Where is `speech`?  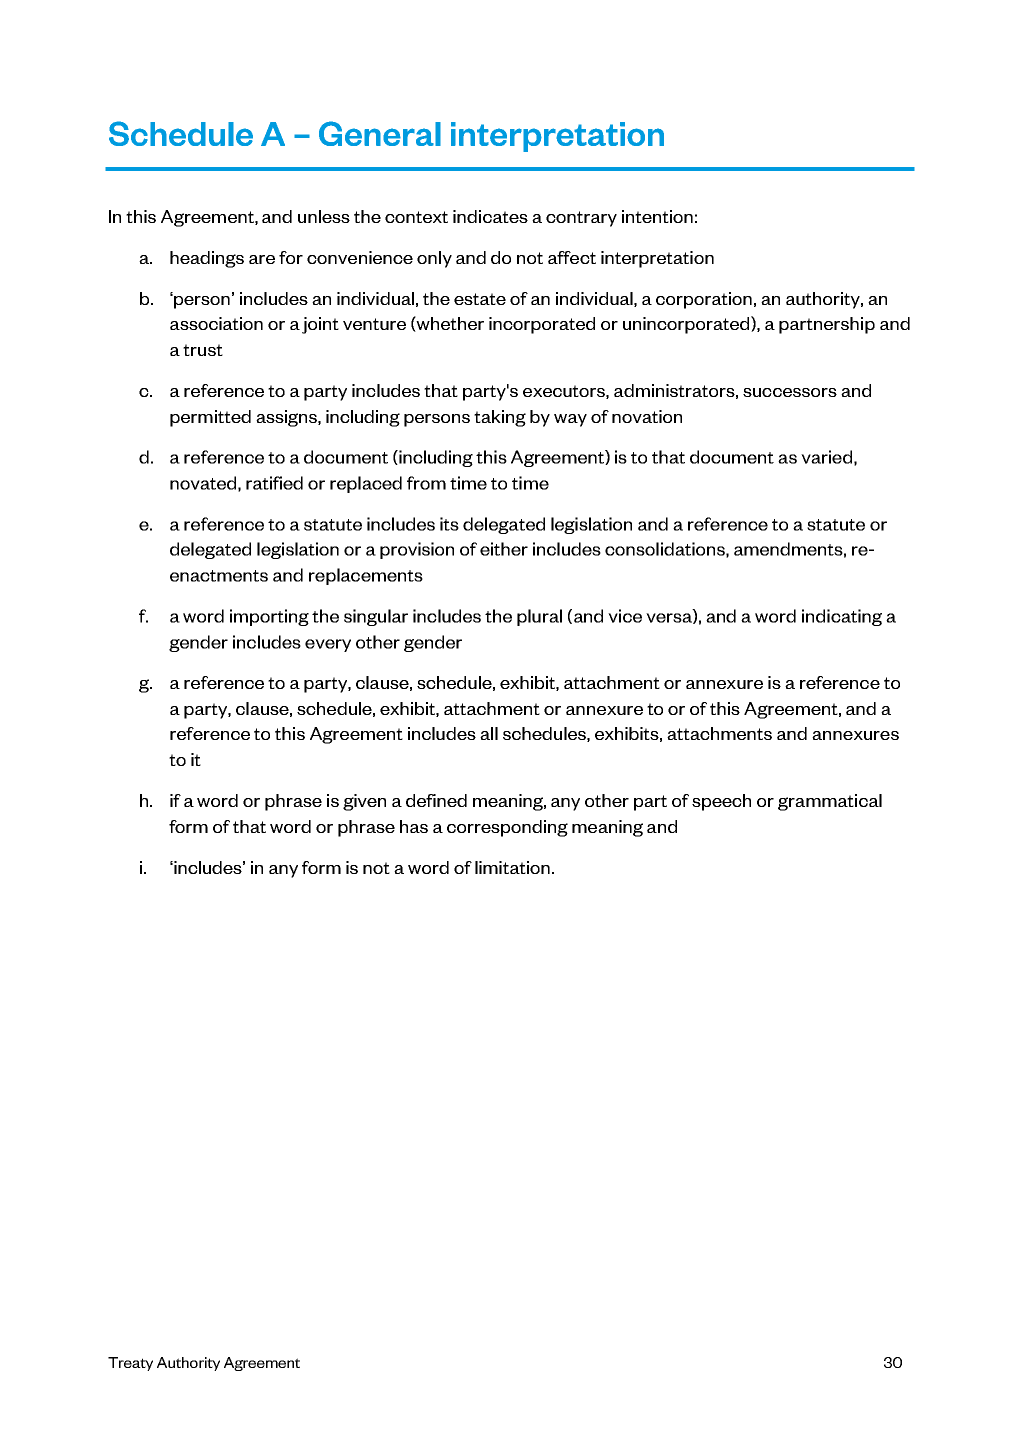
speech is located at coordinates (721, 802).
